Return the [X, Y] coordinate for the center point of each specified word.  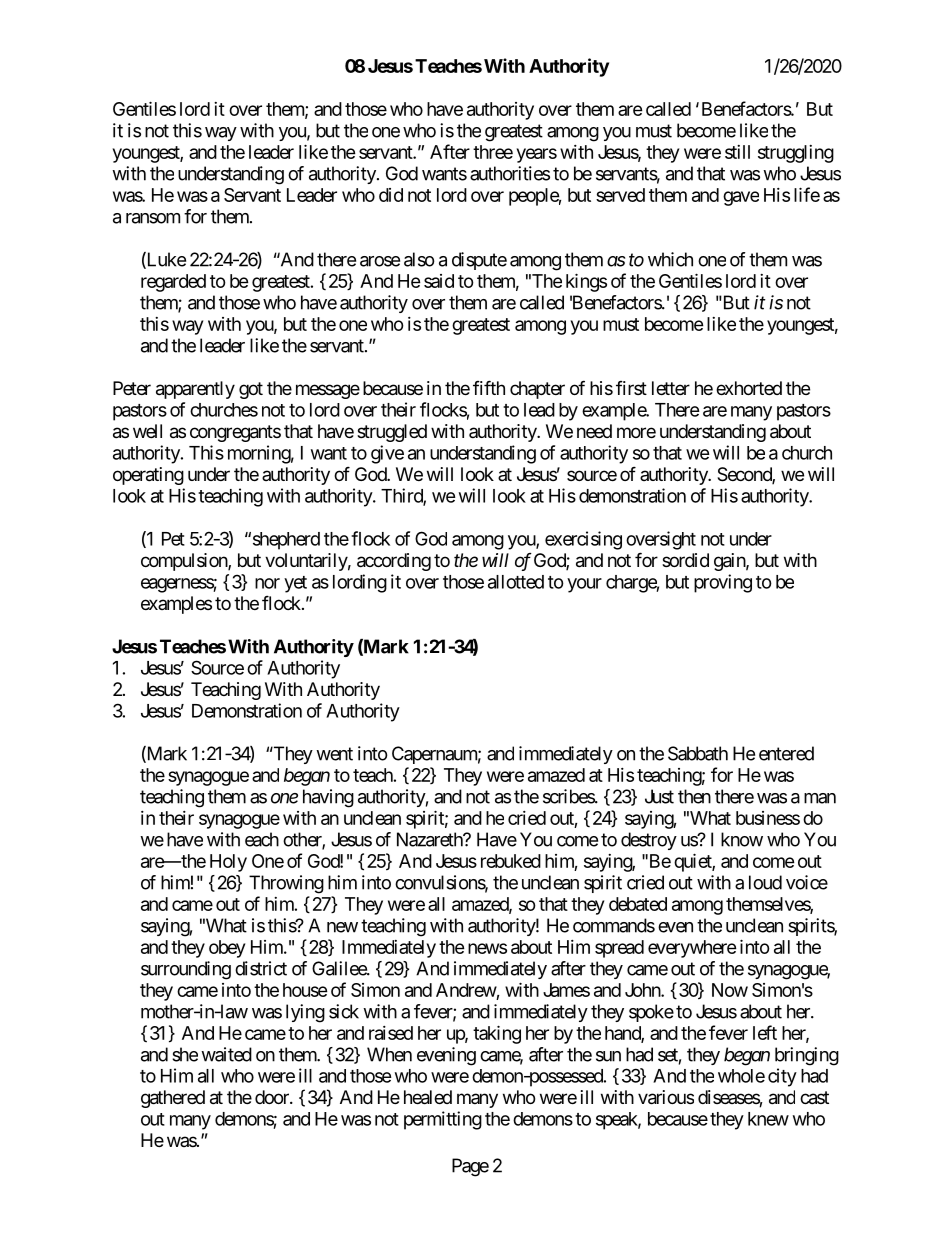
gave [741, 198]
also [419, 259]
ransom [153, 218]
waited [226, 1054]
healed [428, 1097]
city [782, 1077]
